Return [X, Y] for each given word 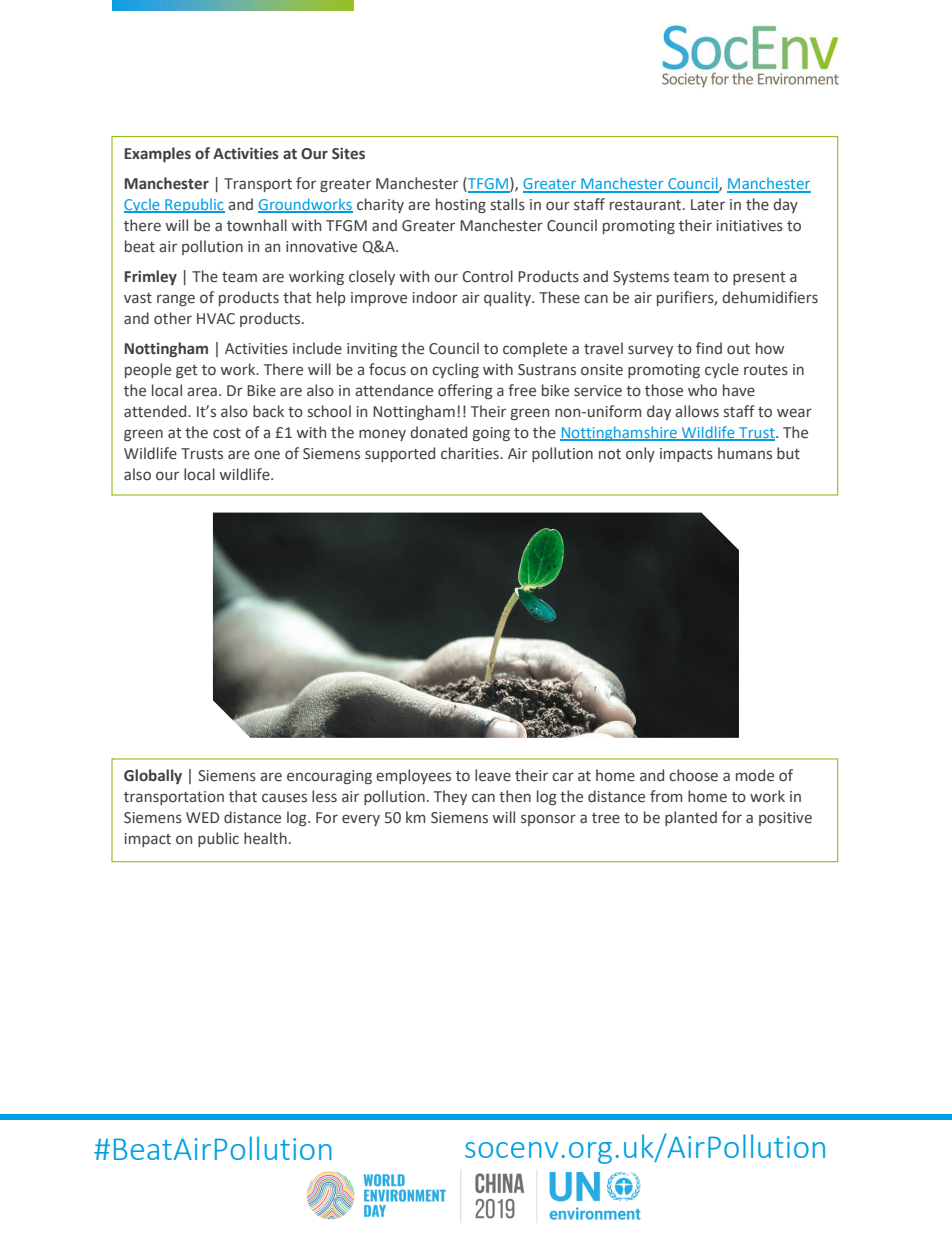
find [709, 348]
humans [745, 453]
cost [227, 433]
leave [493, 775]
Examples [158, 154]
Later [708, 205]
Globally [153, 776]
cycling [455, 370]
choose [693, 775]
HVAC [216, 319]
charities [471, 453]
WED [202, 817]
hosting [461, 205]
